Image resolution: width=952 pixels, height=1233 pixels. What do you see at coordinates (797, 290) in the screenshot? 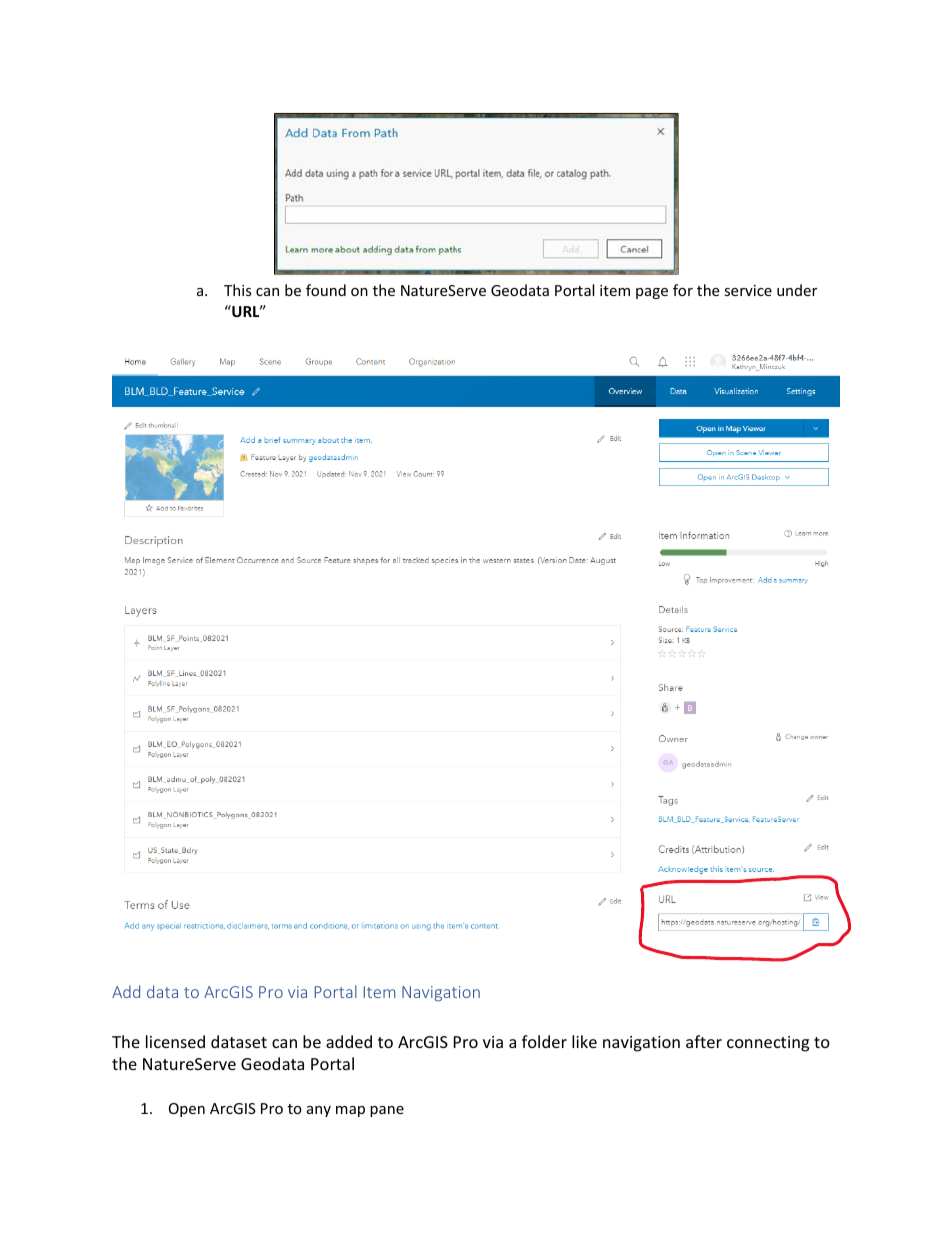
I see `under` at bounding box center [797, 290].
